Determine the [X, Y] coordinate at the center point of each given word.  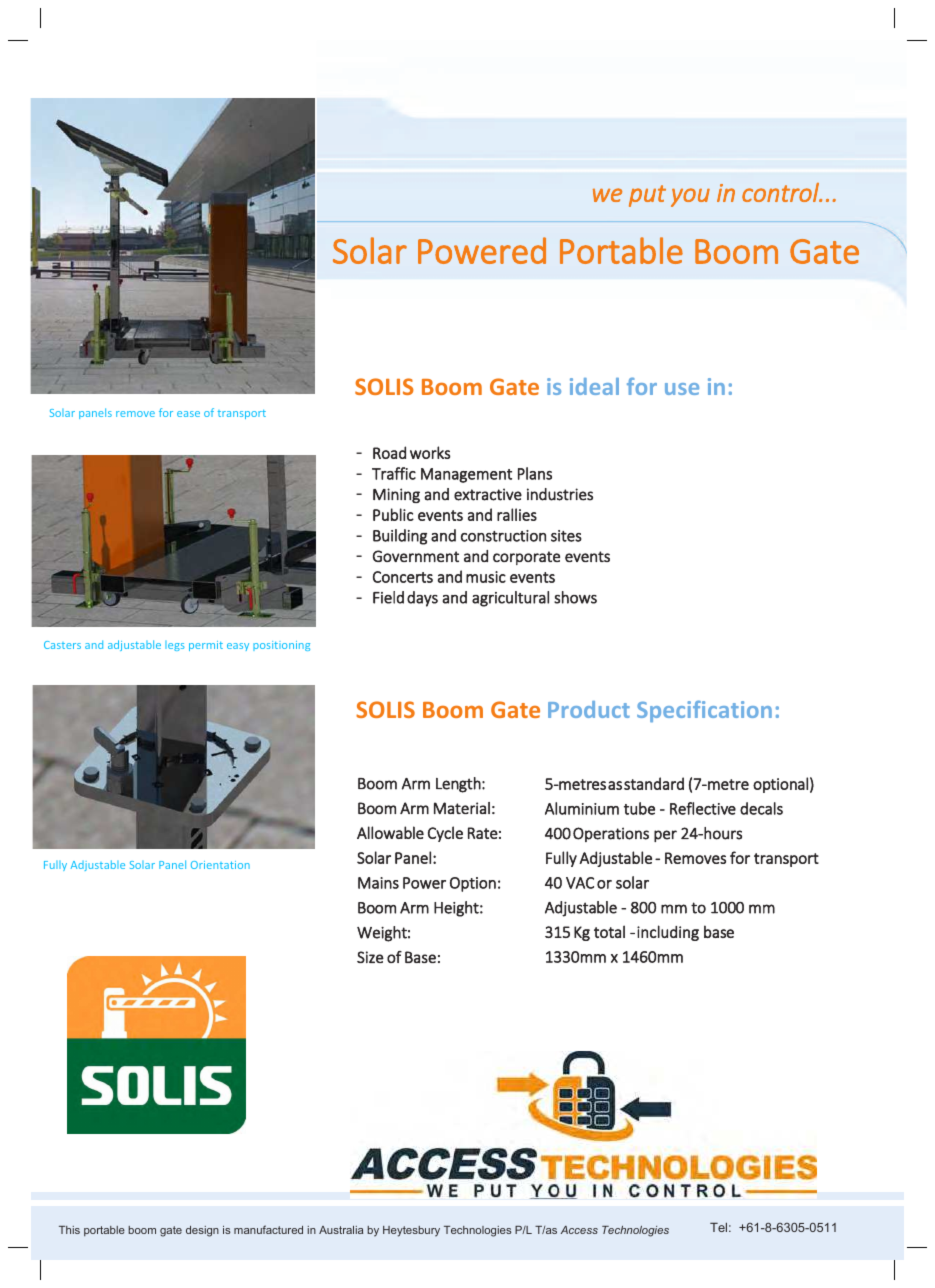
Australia [341, 1230]
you [690, 197]
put [647, 196]
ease [188, 414]
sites [566, 536]
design [202, 1231]
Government [416, 556]
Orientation [220, 865]
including [668, 933]
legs [175, 646]
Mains [378, 883]
